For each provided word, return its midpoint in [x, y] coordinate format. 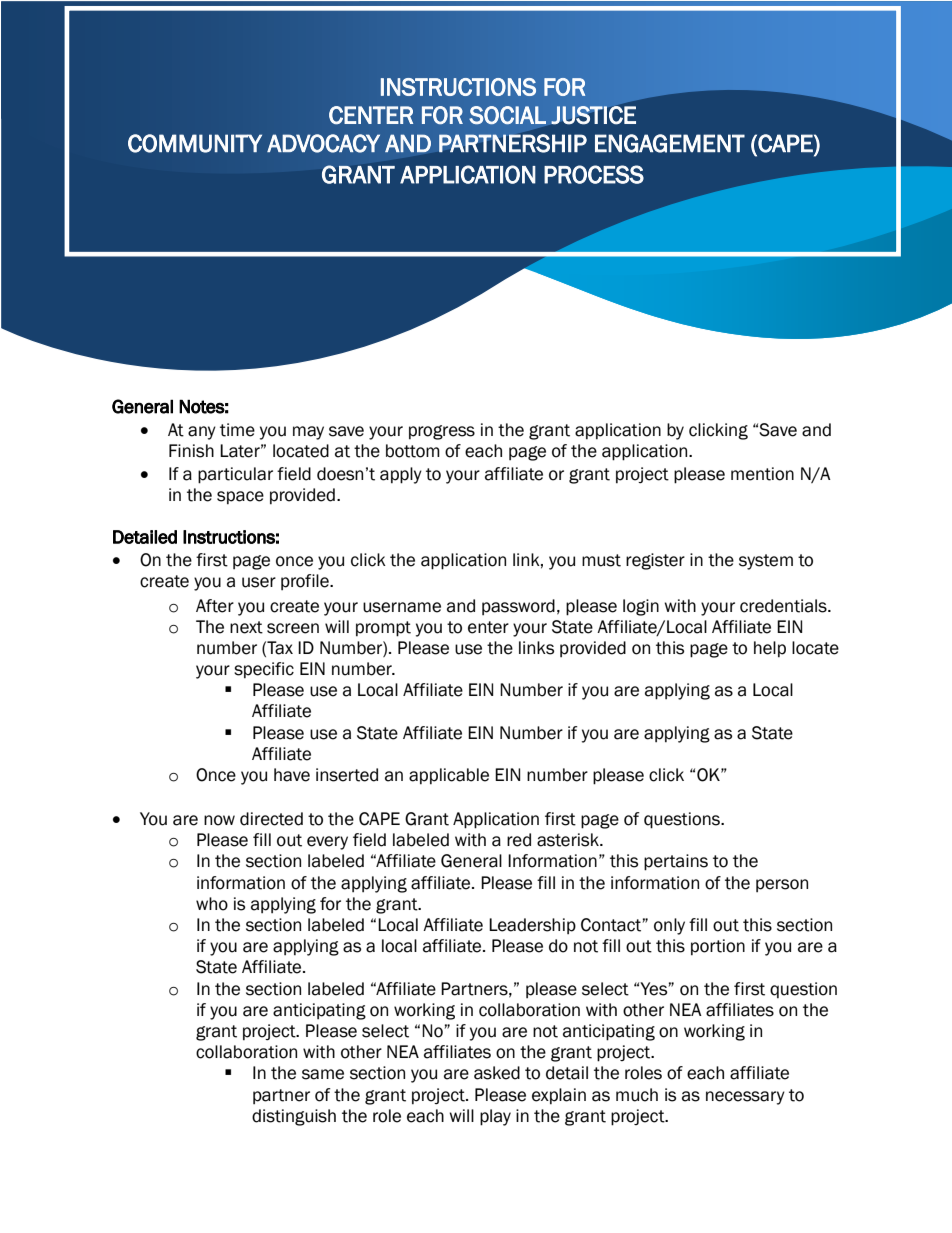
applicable [449, 776]
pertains [676, 862]
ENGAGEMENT [670, 143]
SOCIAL [507, 115]
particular [235, 475]
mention [762, 474]
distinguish [294, 1117]
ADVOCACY [323, 143]
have [292, 775]
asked [497, 1073]
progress [442, 432]
